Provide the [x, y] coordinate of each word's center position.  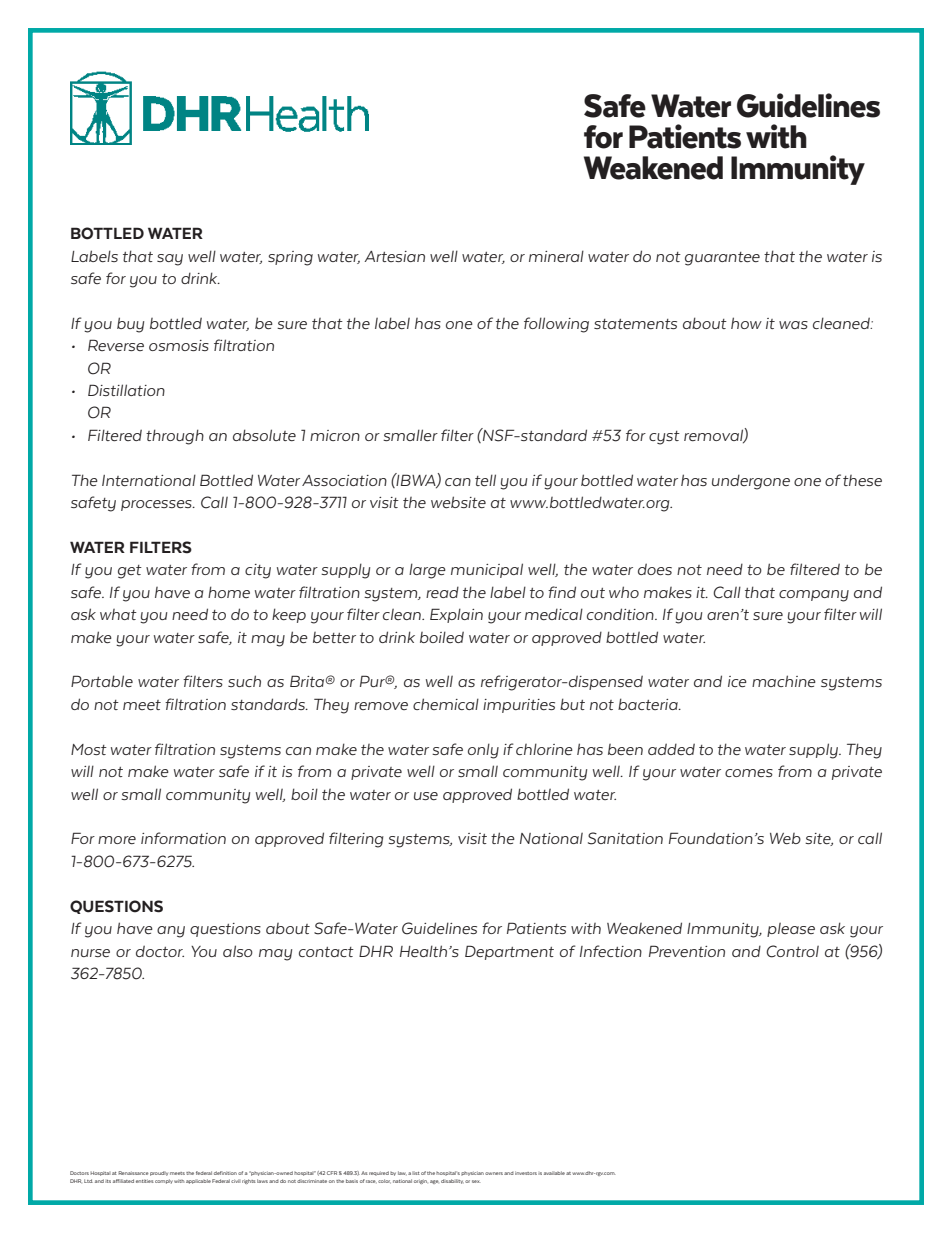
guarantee [722, 259]
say [170, 260]
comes [749, 773]
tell [485, 480]
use [426, 796]
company [814, 596]
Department [509, 952]
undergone [751, 482]
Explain [456, 615]
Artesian [394, 256]
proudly [159, 1173]
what [118, 614]
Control [792, 951]
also [238, 951]
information [183, 838]
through [175, 437]
